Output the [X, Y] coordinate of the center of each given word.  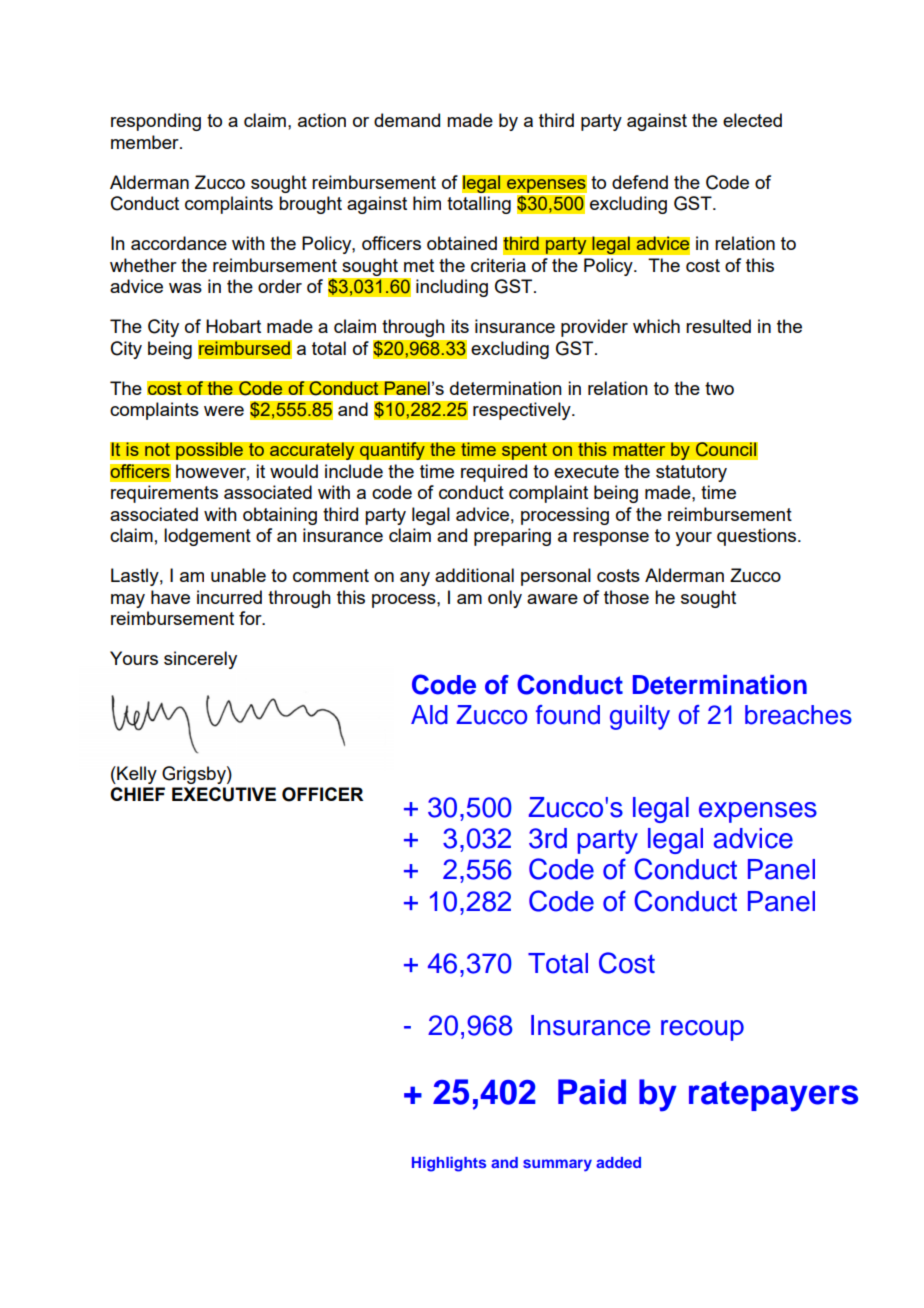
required [494, 473]
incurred [229, 597]
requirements [164, 494]
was [185, 288]
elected [752, 120]
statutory [691, 473]
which [656, 326]
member [146, 142]
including [452, 288]
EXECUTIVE [224, 794]
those [626, 597]
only [505, 599]
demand [407, 120]
